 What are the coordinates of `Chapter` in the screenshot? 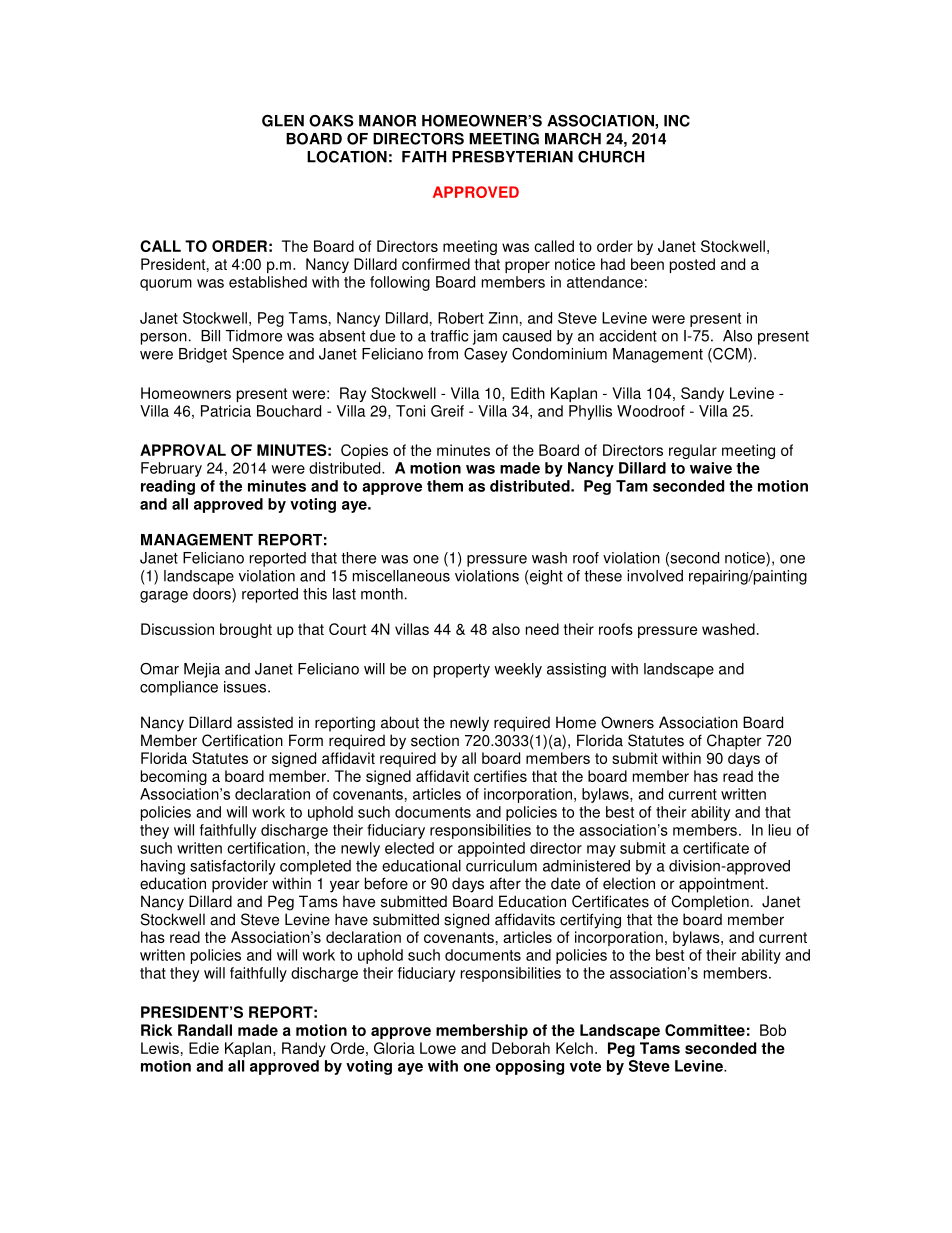 It's located at (734, 742).
